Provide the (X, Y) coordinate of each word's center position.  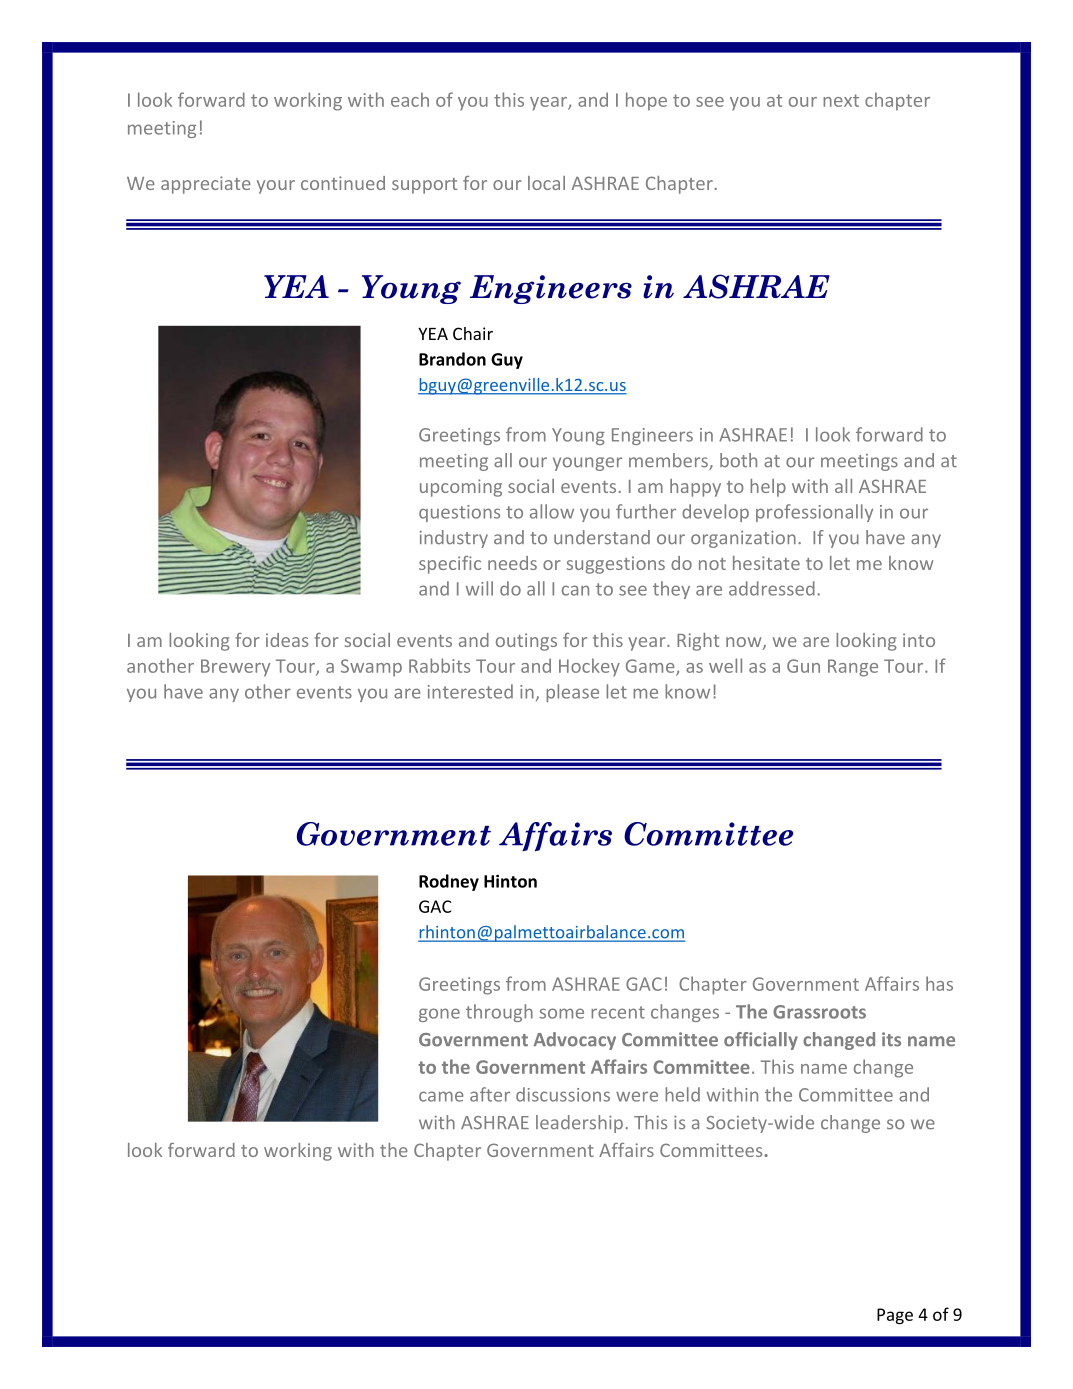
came (441, 1096)
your (276, 187)
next (841, 100)
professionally (814, 513)
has (939, 983)
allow (552, 511)
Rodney (449, 882)
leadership (579, 1124)
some (562, 1013)
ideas (287, 640)
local (546, 183)
